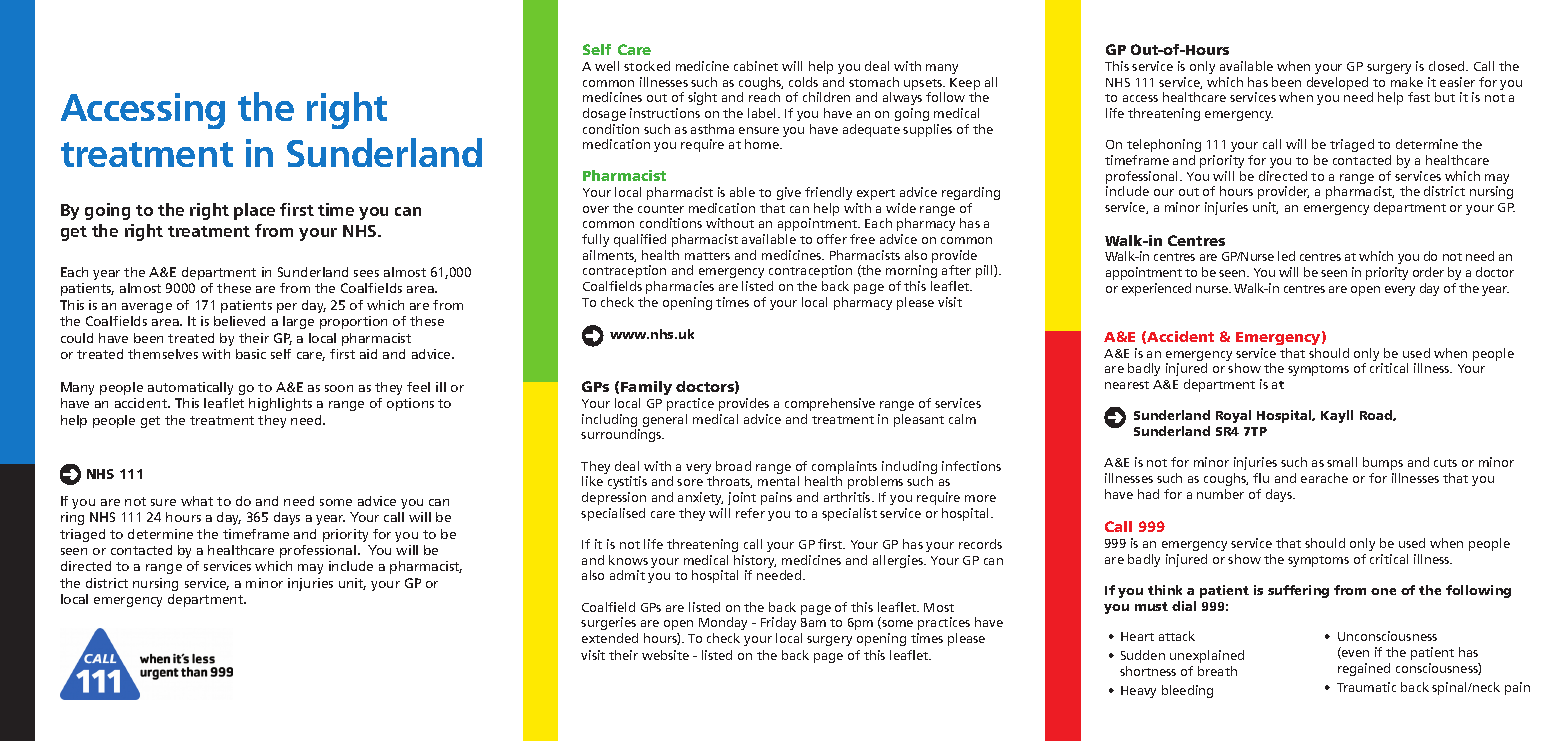 This screenshot has width=1568, height=741. What do you see at coordinates (789, 193) in the screenshot?
I see `give` at bounding box center [789, 193].
